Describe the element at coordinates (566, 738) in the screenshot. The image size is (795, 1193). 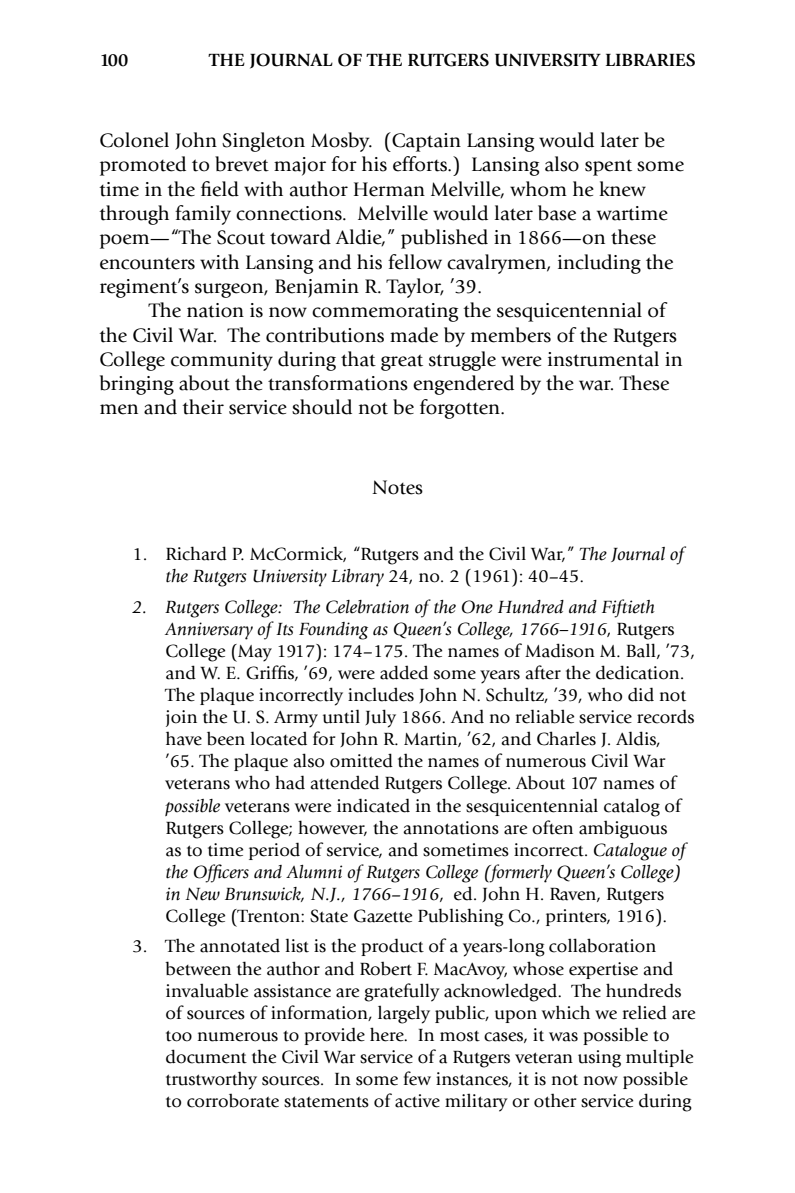
I see `Charles` at that location.
